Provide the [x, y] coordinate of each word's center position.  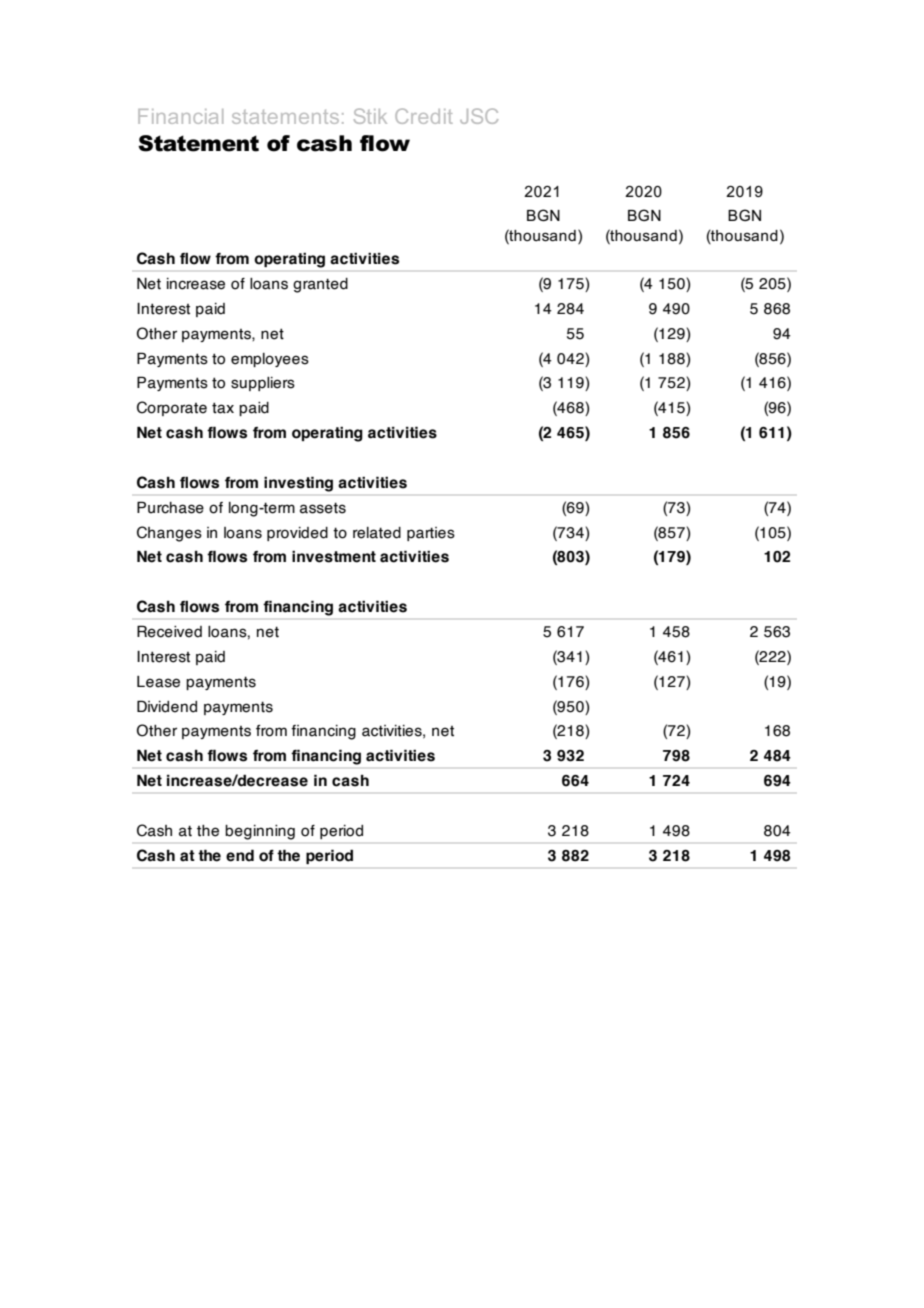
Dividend [167, 706]
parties [431, 534]
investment [334, 556]
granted [320, 285]
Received [169, 631]
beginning [260, 832]
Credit [424, 116]
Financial [180, 116]
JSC [479, 116]
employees [270, 360]
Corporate [172, 408]
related [377, 533]
